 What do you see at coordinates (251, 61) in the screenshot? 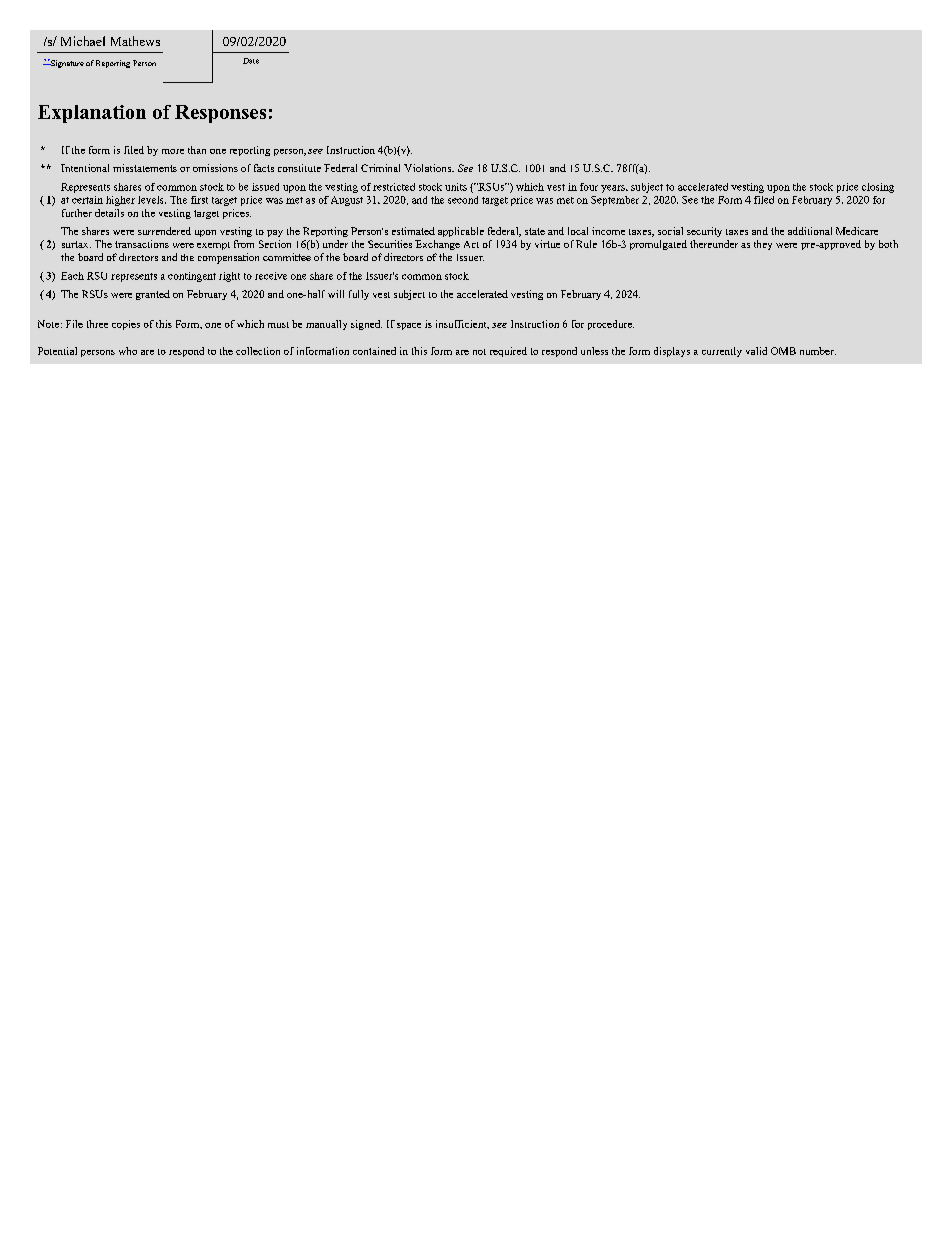
I see `Date` at bounding box center [251, 61].
